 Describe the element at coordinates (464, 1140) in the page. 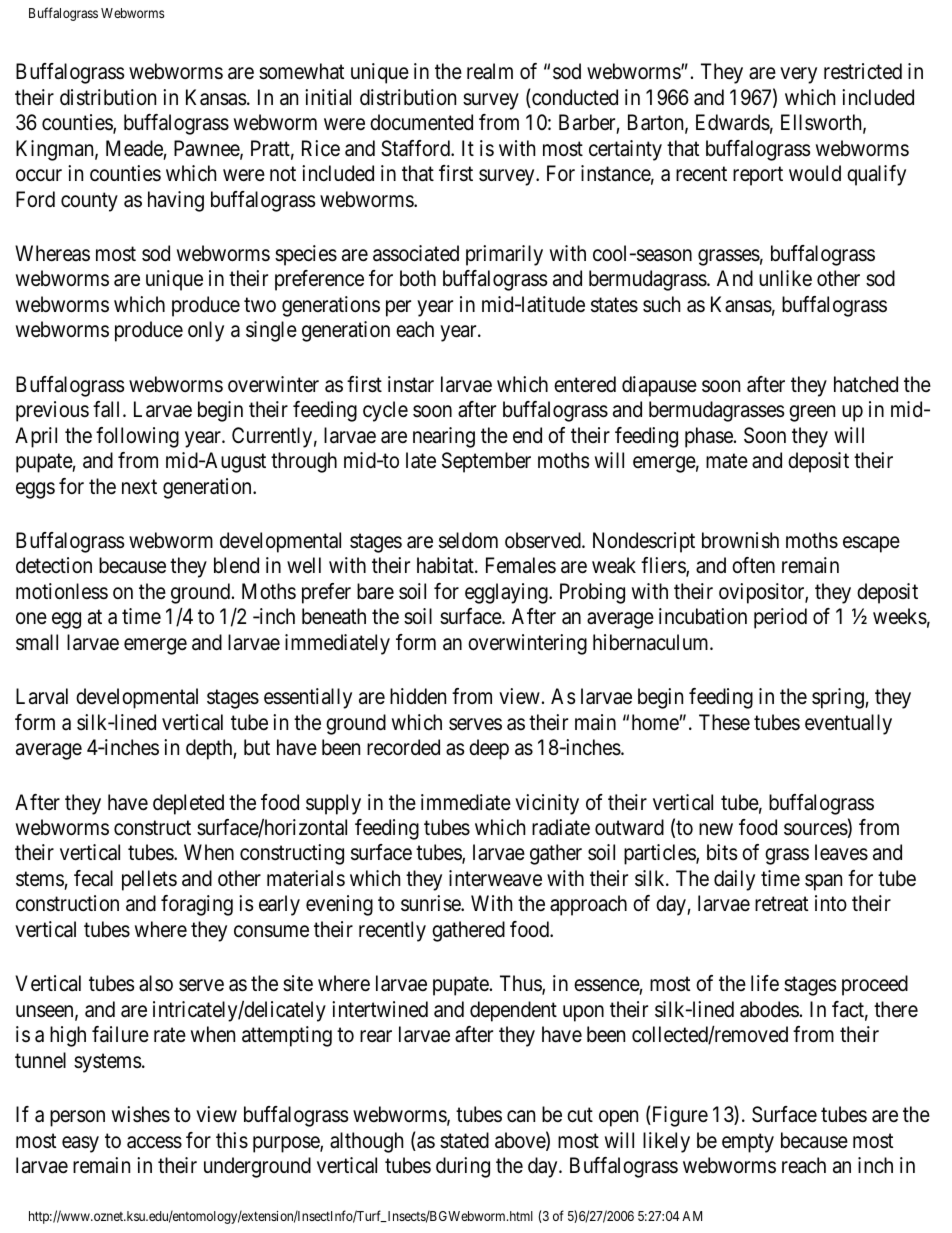

I see `stated` at that location.
